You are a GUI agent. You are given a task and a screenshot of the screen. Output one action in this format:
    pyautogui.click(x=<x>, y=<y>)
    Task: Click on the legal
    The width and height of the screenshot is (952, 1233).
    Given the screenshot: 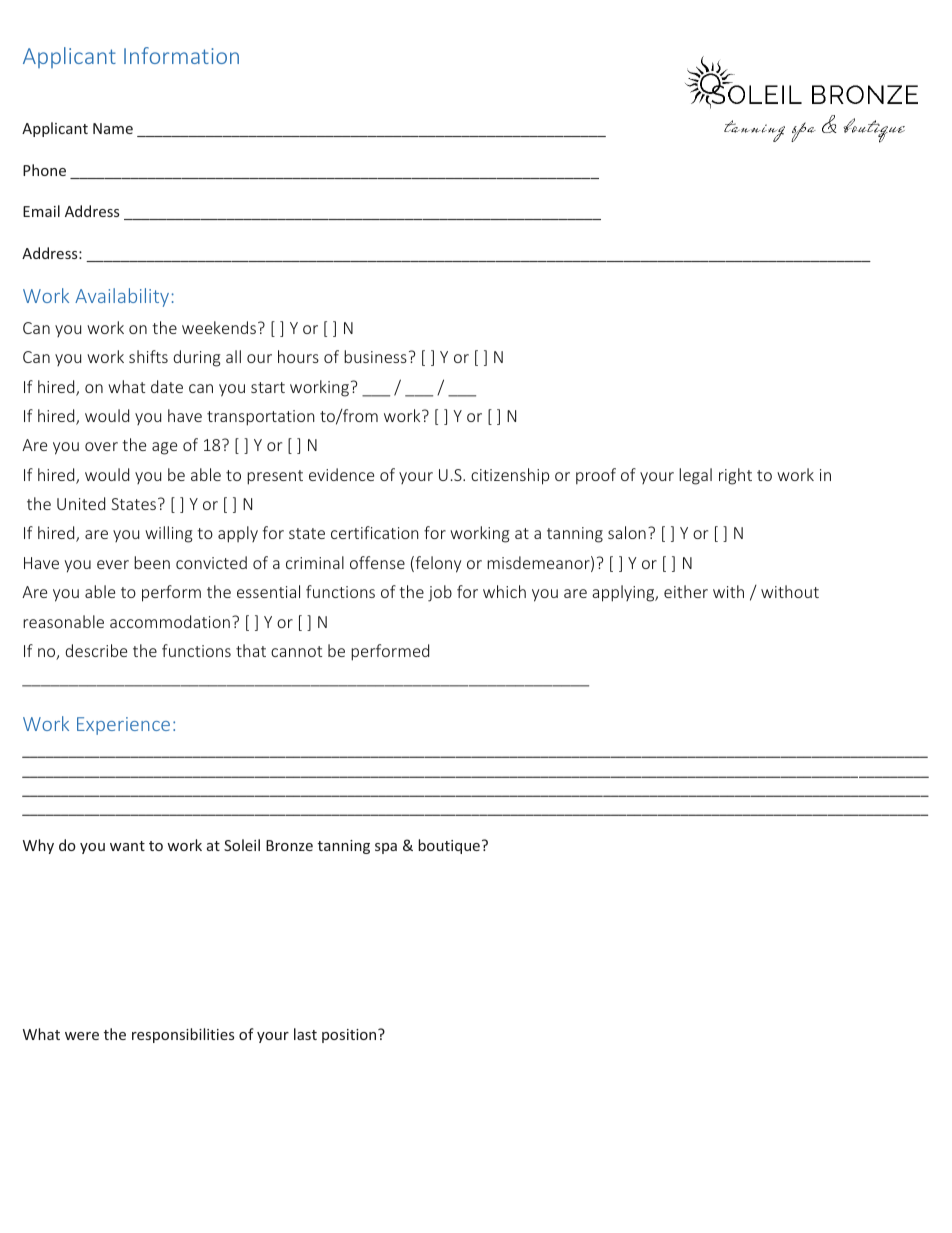 What is the action you would take?
    pyautogui.click(x=695, y=476)
